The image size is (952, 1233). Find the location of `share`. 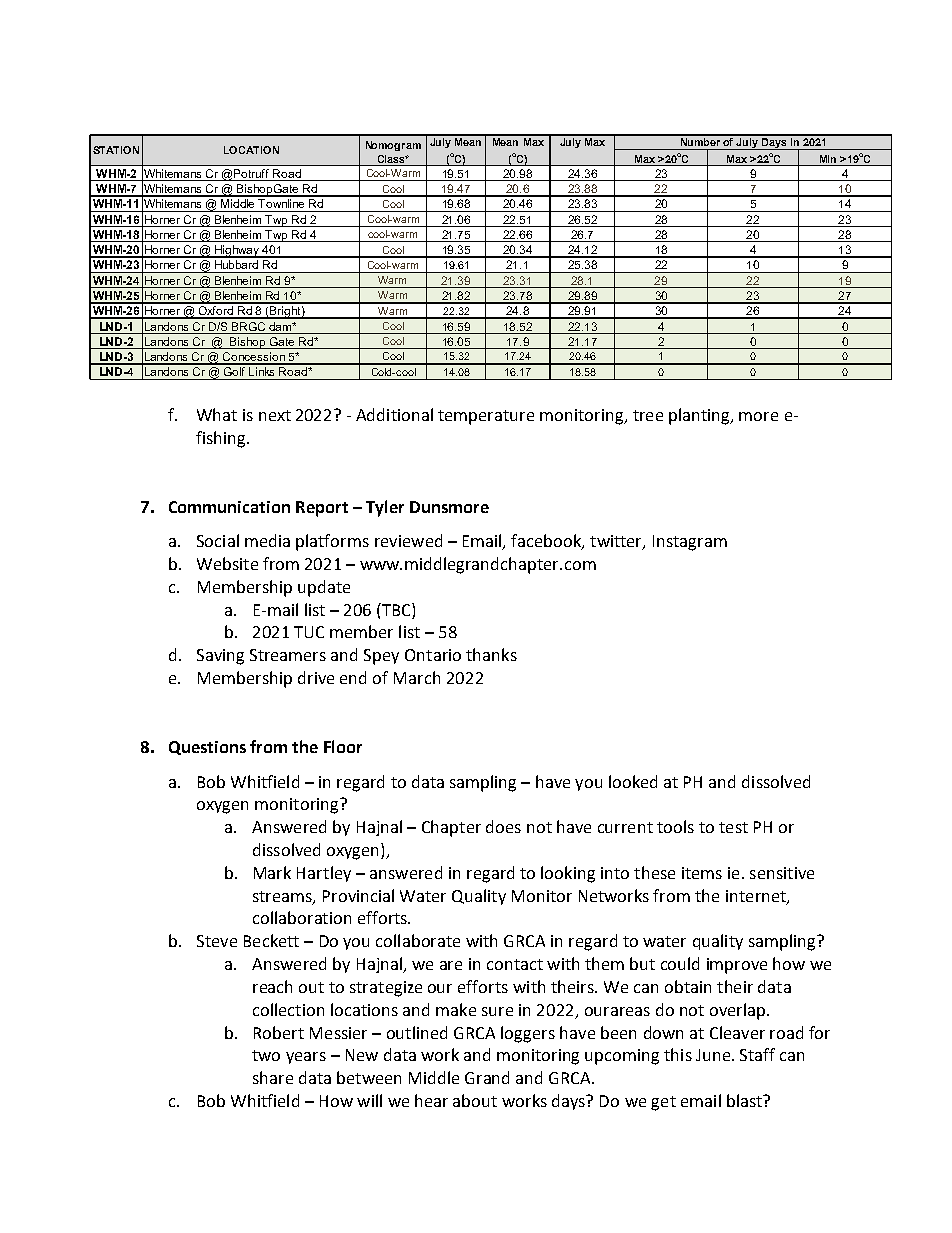

share is located at coordinates (273, 1077).
